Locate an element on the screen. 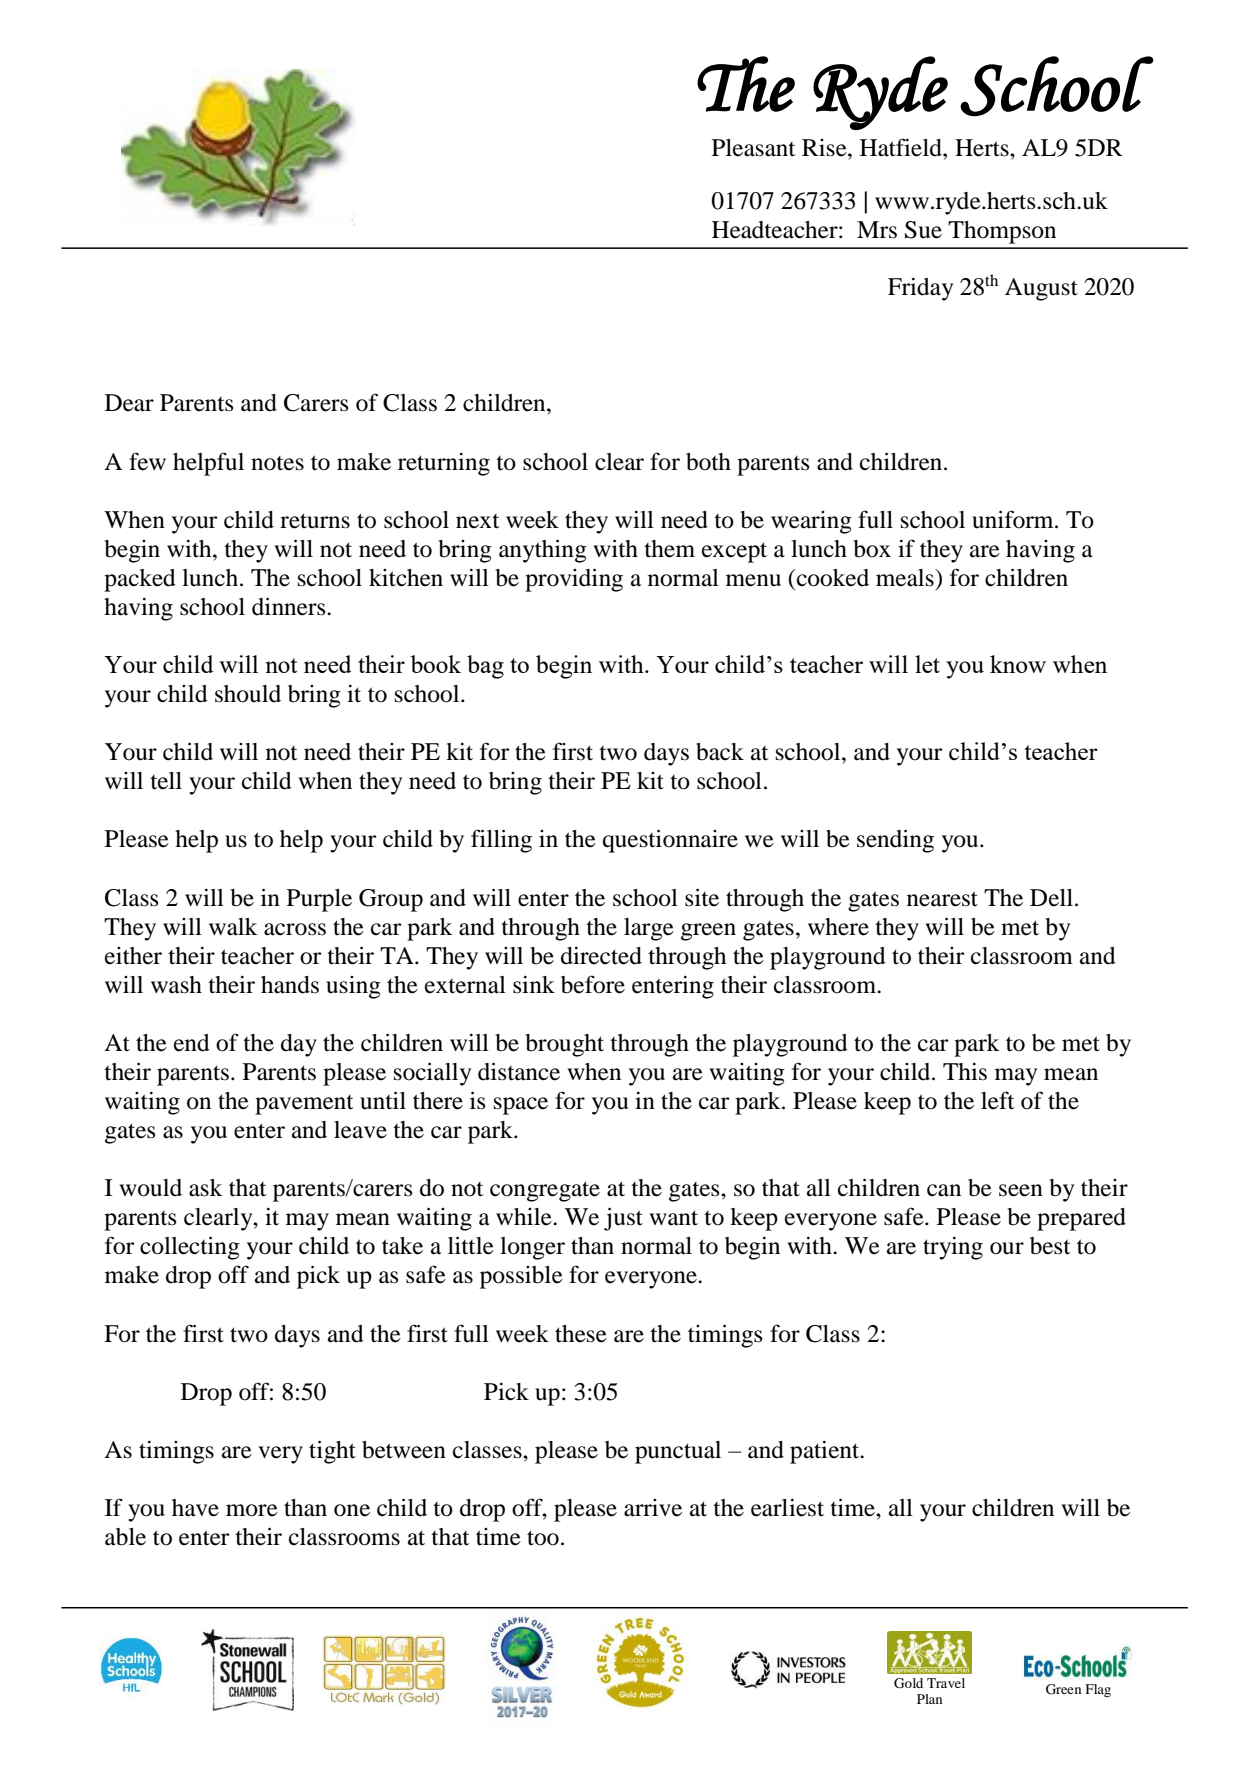 This screenshot has width=1254, height=1773. more is located at coordinates (252, 1510).
